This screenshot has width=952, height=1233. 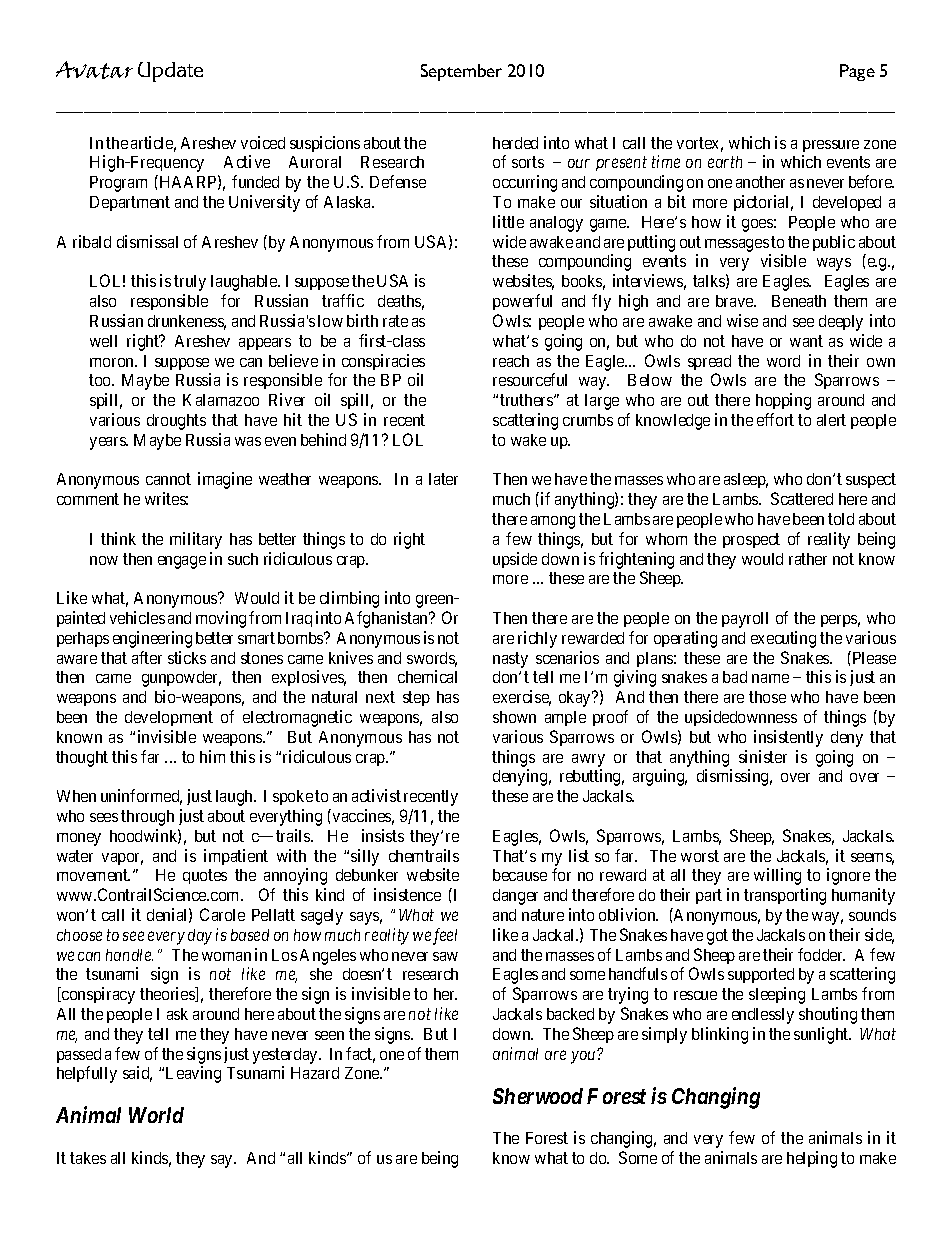 What do you see at coordinates (745, 620) in the screenshot?
I see `payroll` at bounding box center [745, 620].
